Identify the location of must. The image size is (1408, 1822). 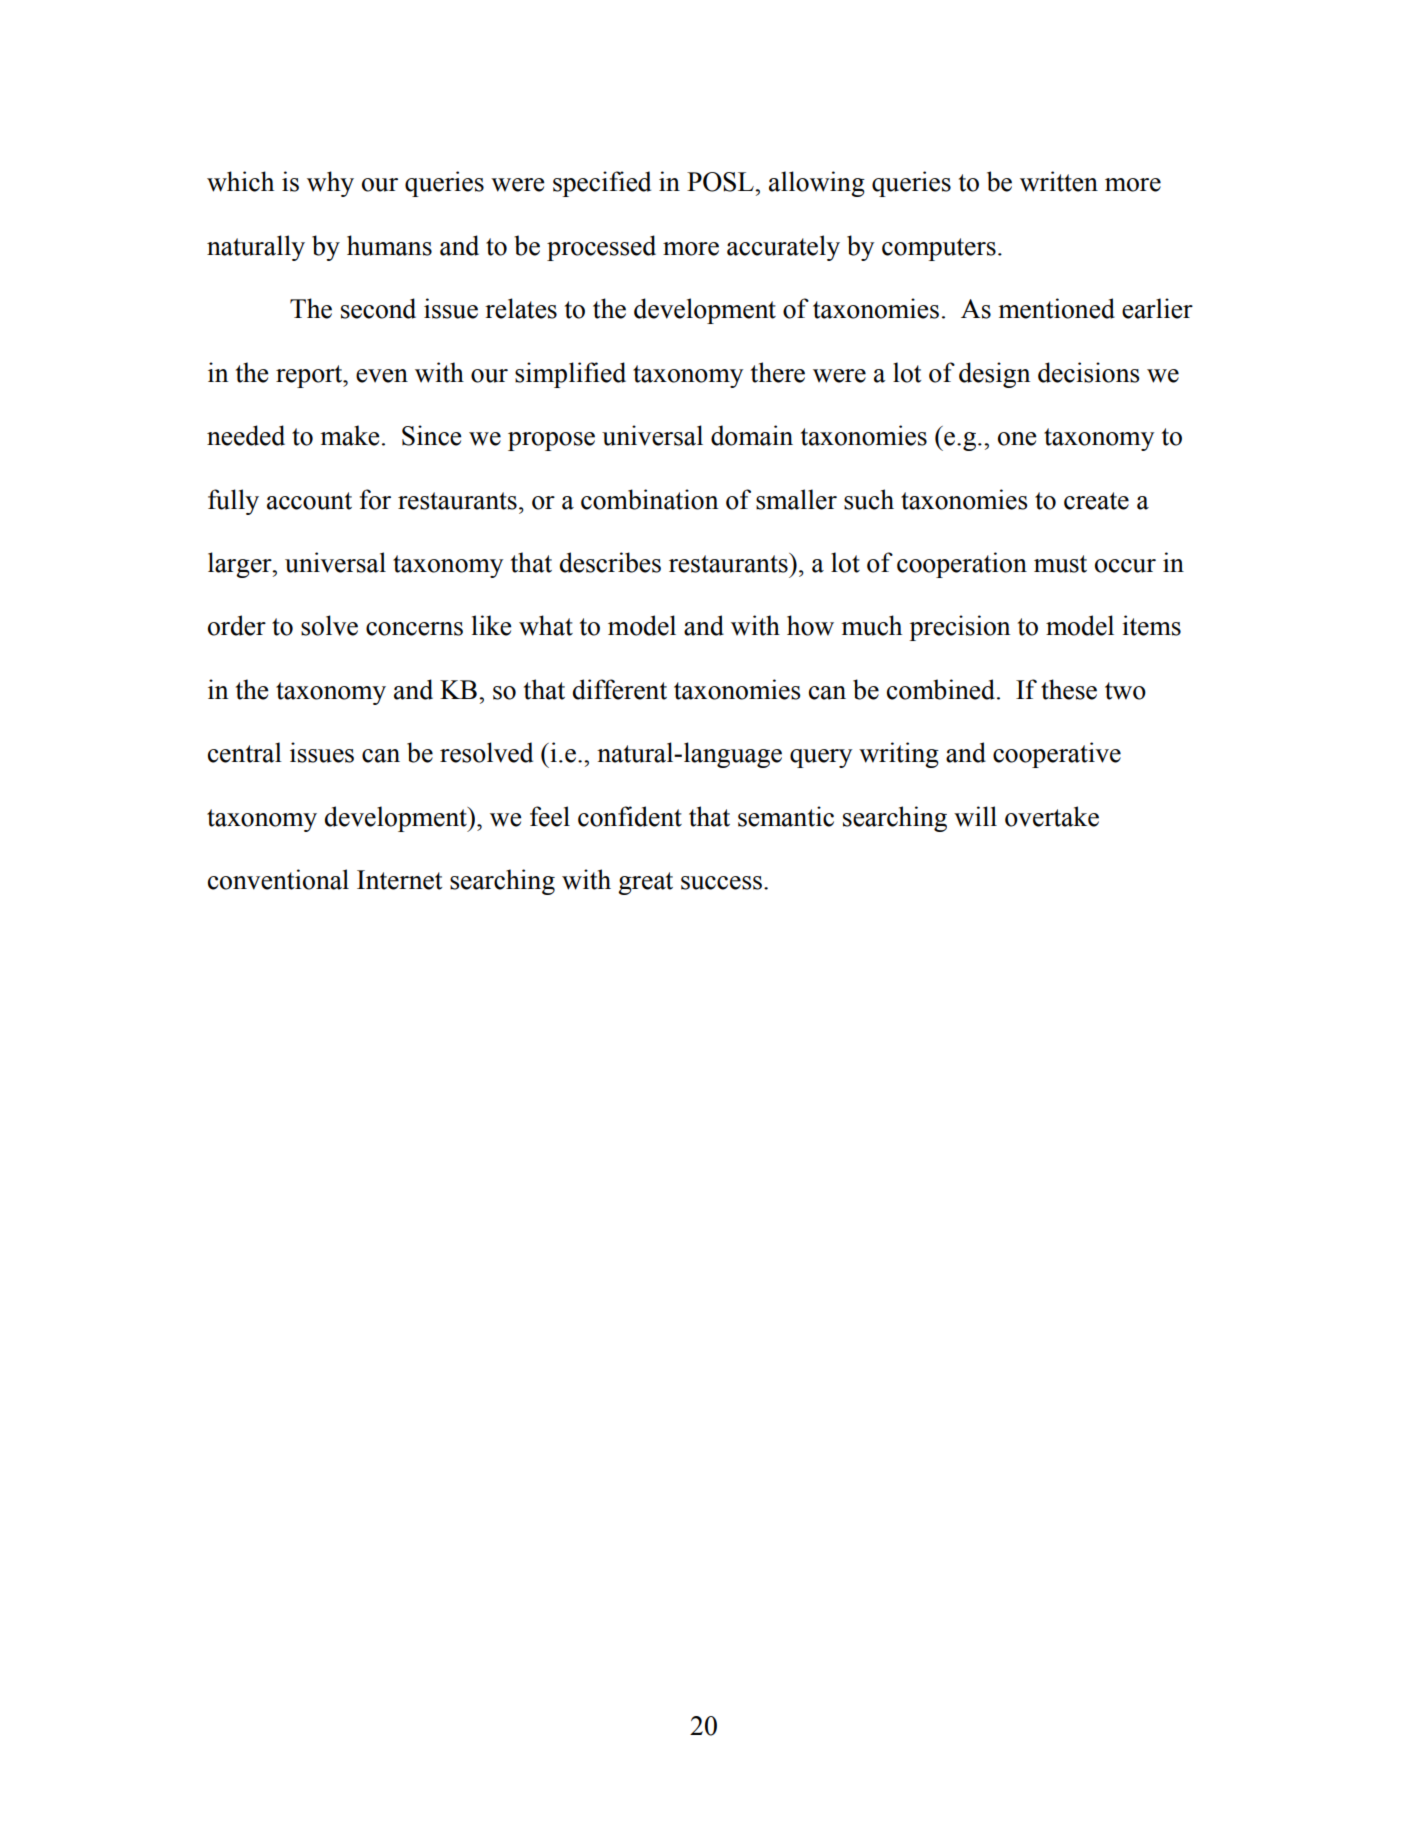
(1060, 564).
